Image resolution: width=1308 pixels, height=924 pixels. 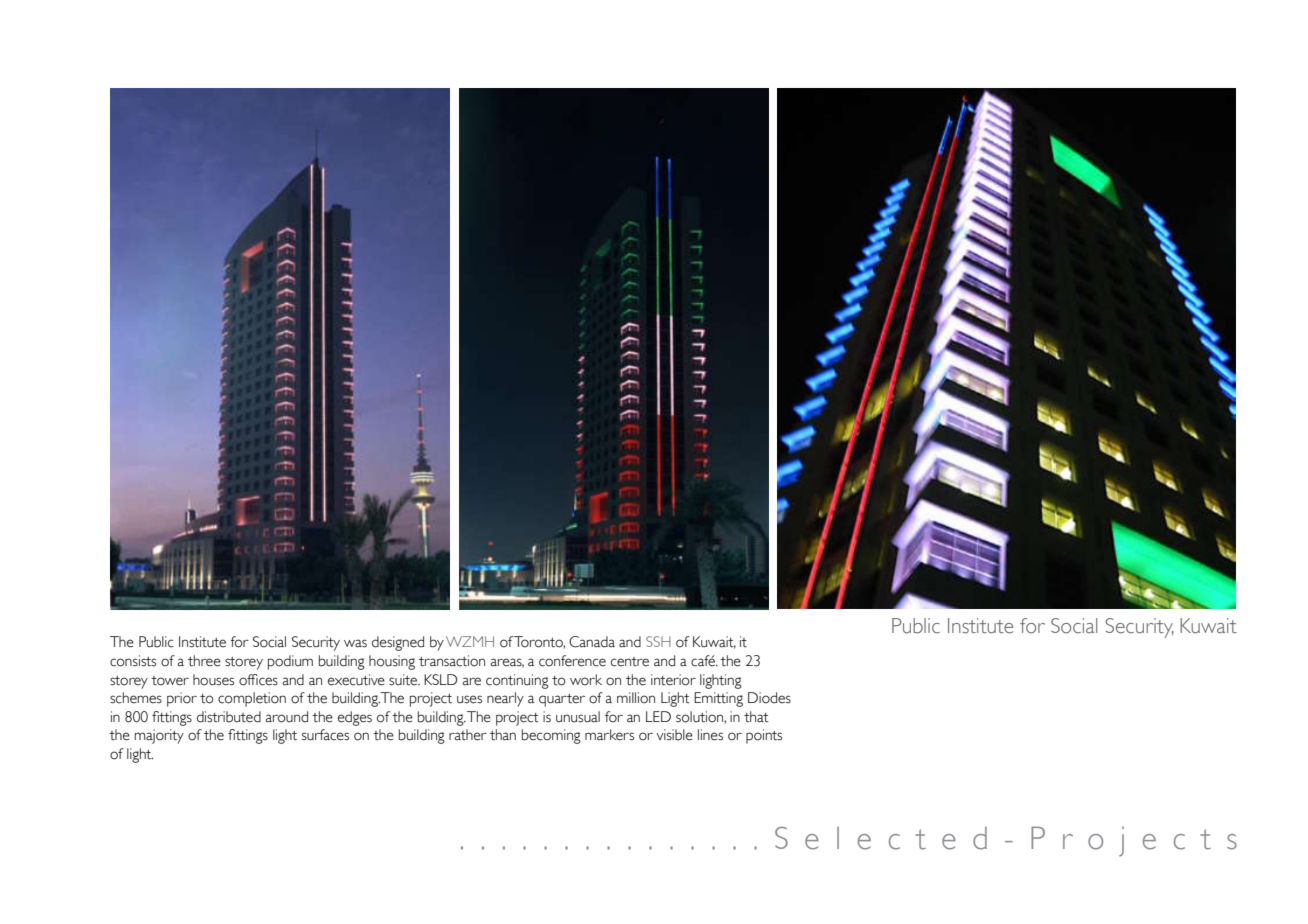 I want to click on designed, so click(x=398, y=643).
